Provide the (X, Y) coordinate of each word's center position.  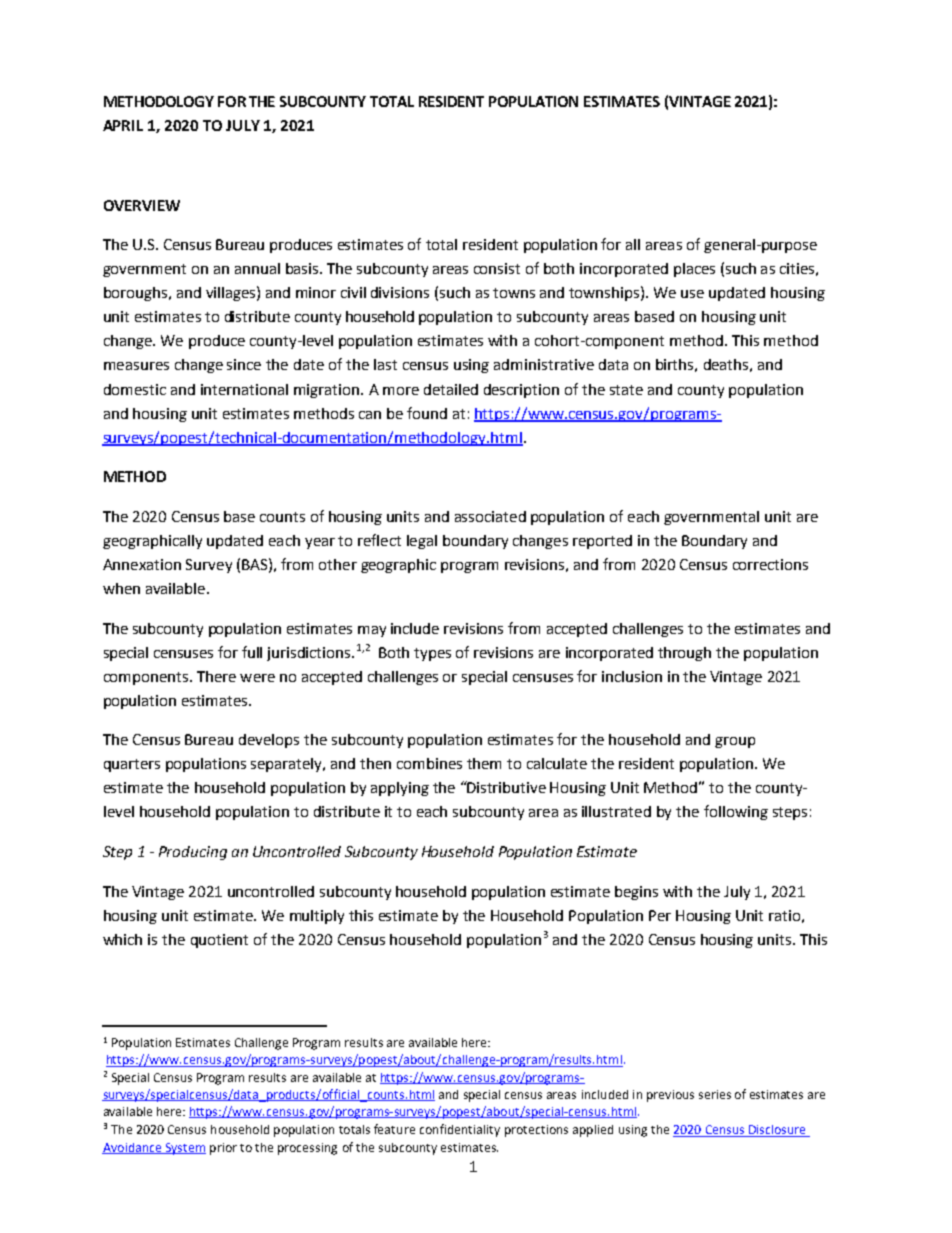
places (694, 270)
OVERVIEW (142, 205)
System (184, 1149)
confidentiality (460, 1130)
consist (497, 268)
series (715, 1094)
